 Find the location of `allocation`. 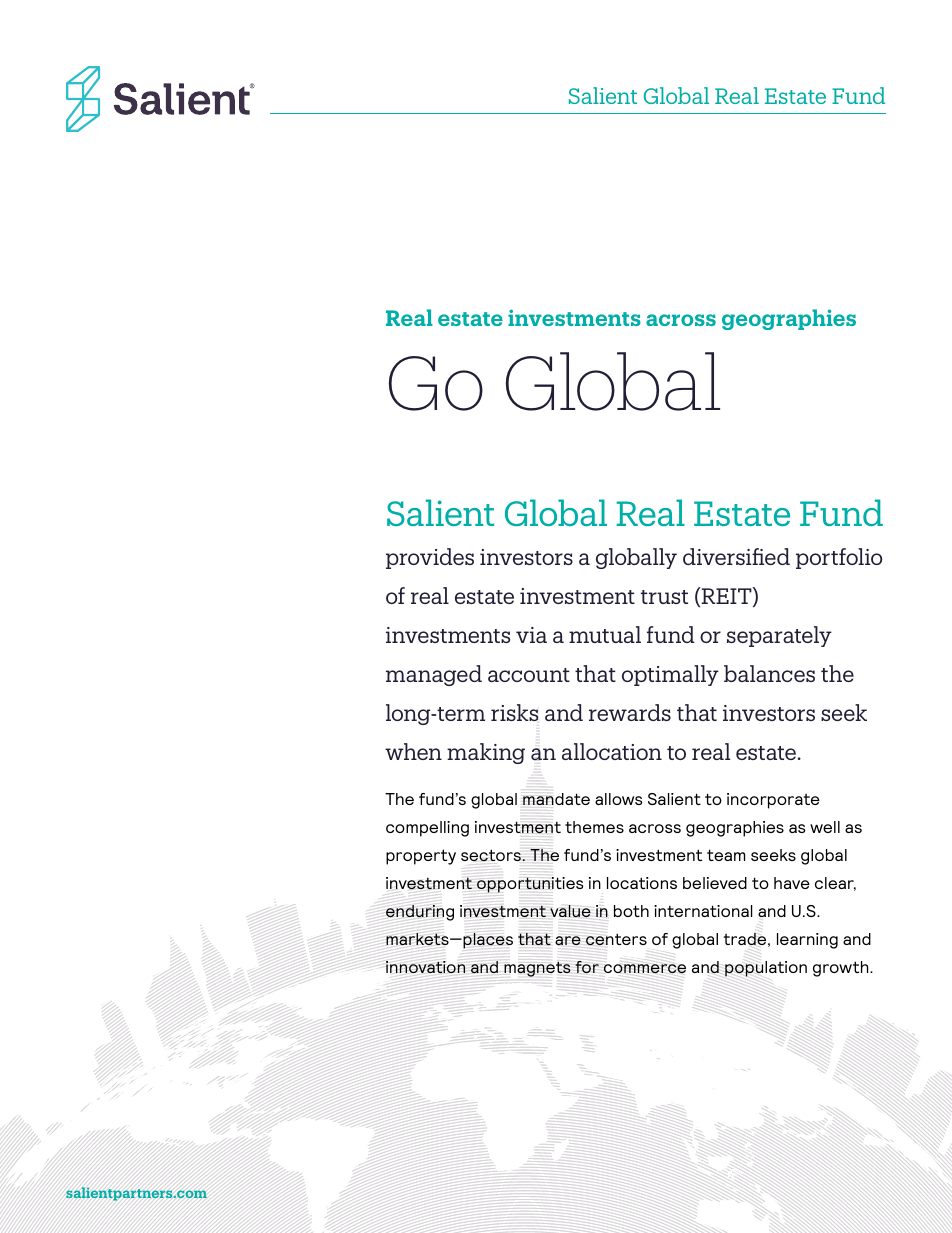

allocation is located at coordinates (612, 751).
